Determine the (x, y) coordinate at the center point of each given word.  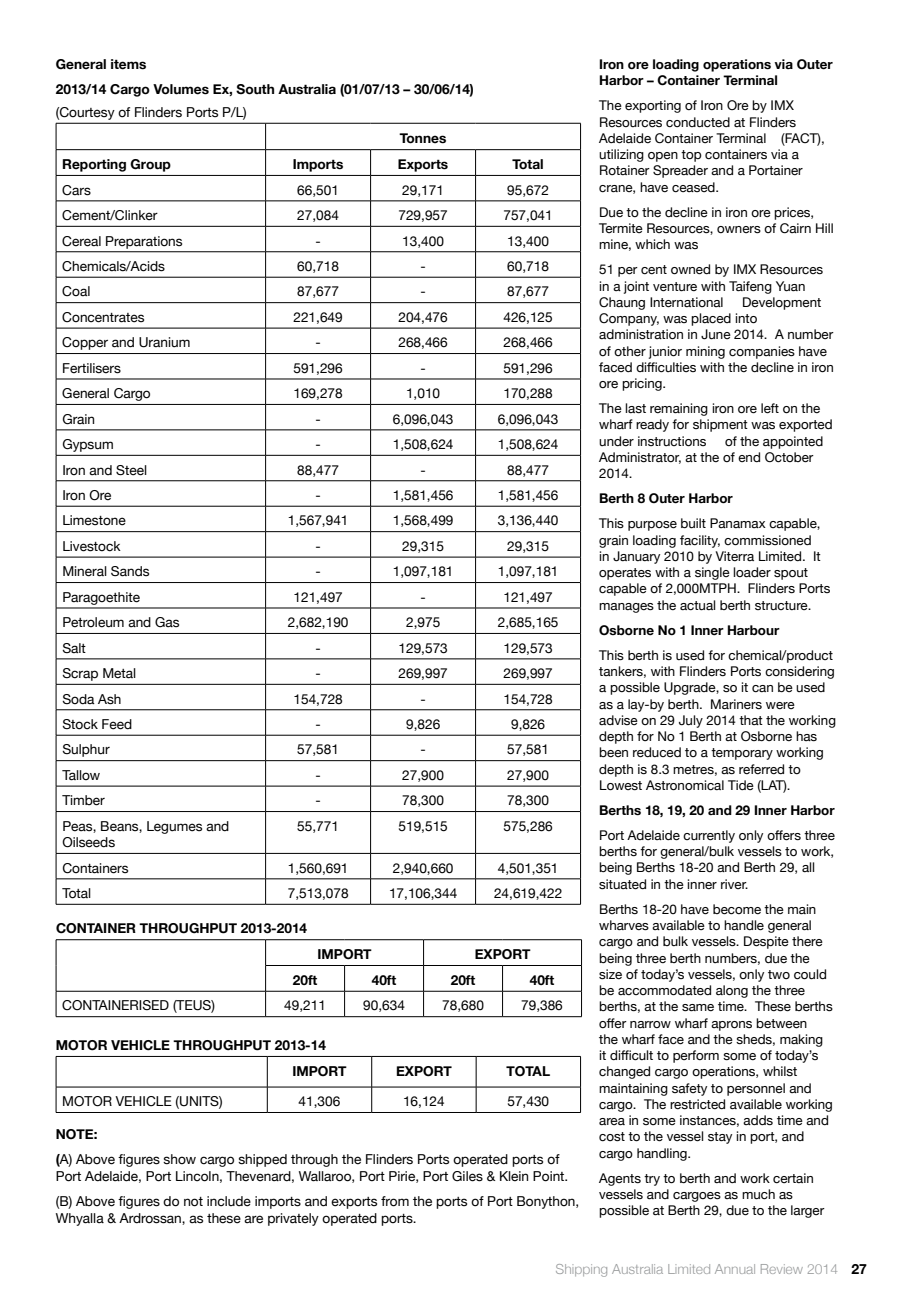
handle (744, 925)
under (616, 441)
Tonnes (422, 138)
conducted (698, 122)
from (395, 1201)
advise (618, 720)
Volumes (181, 89)
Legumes (174, 827)
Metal (119, 673)
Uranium (164, 342)
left (770, 408)
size (610, 974)
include (229, 1201)
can (762, 689)
